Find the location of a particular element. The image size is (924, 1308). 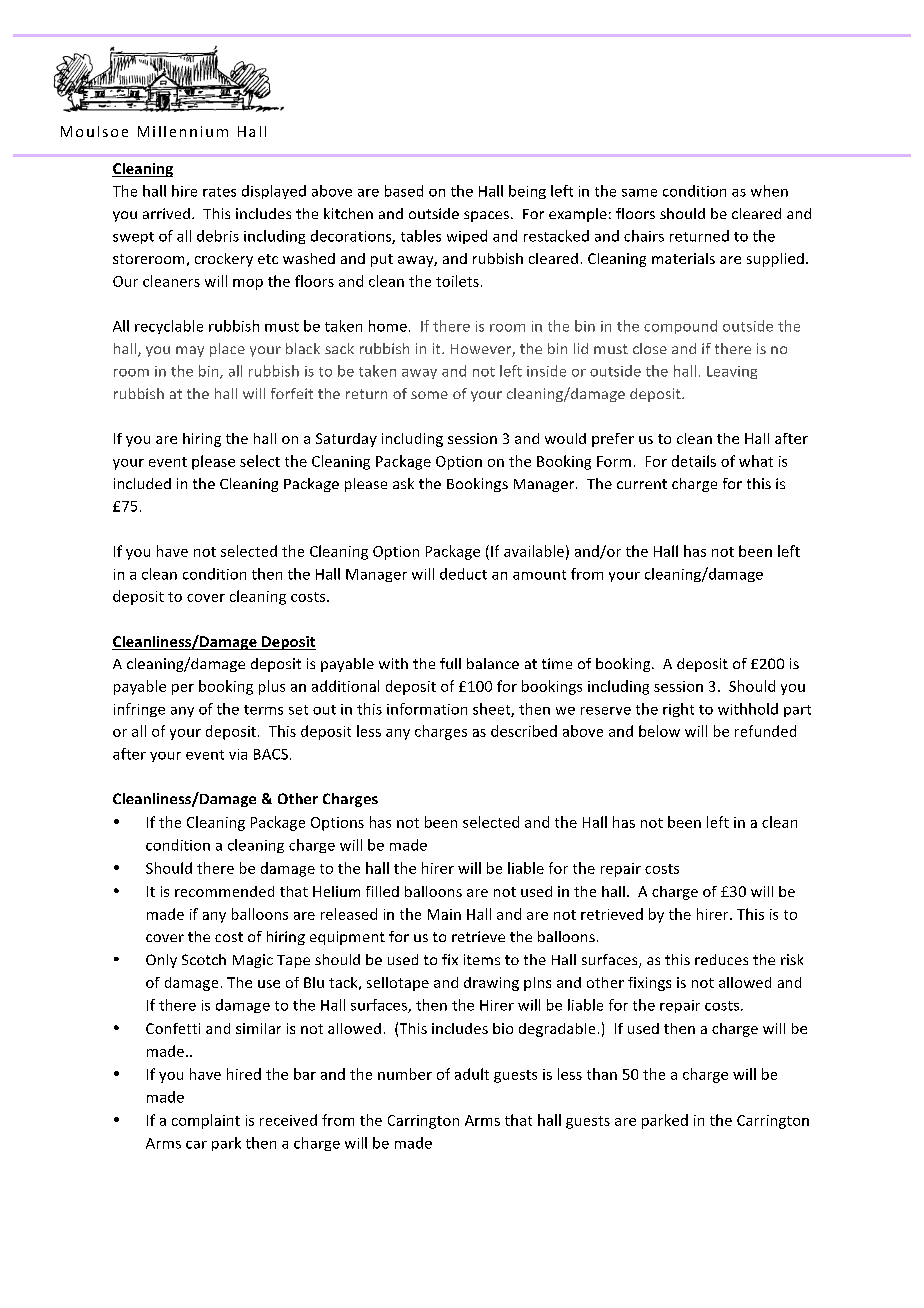

ask is located at coordinates (403, 483).
